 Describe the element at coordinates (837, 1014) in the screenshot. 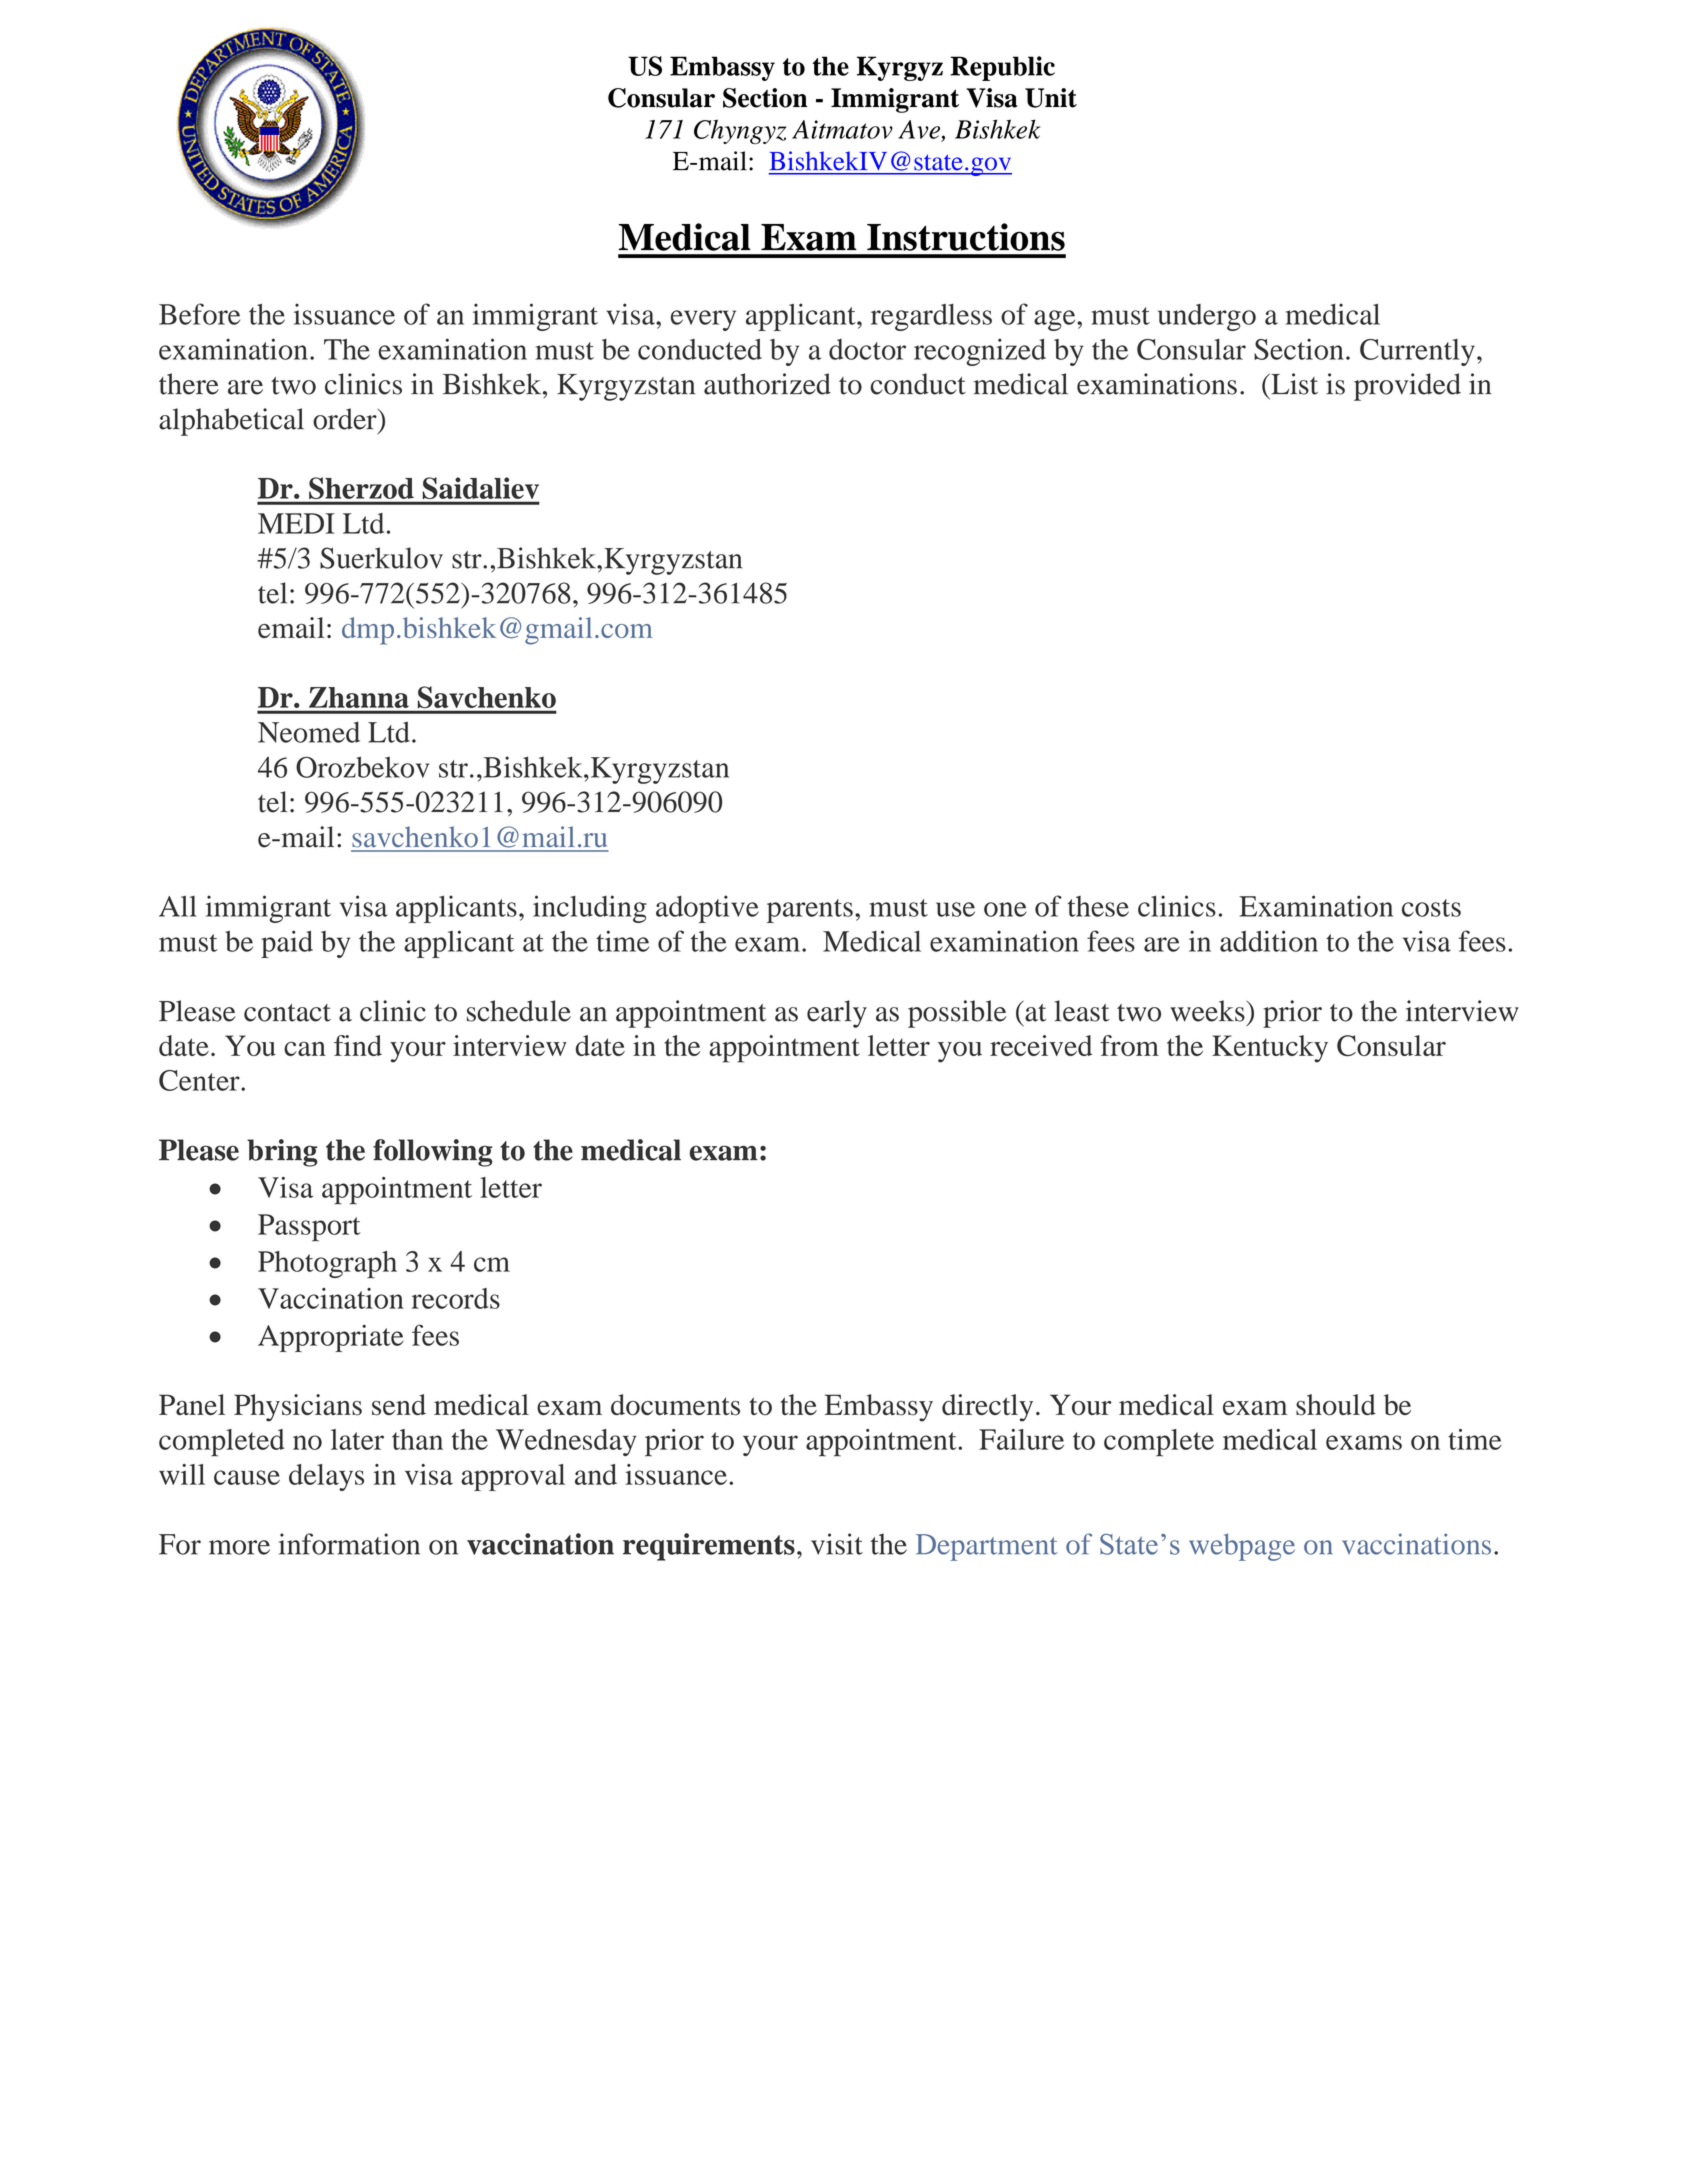

I see `early` at that location.
